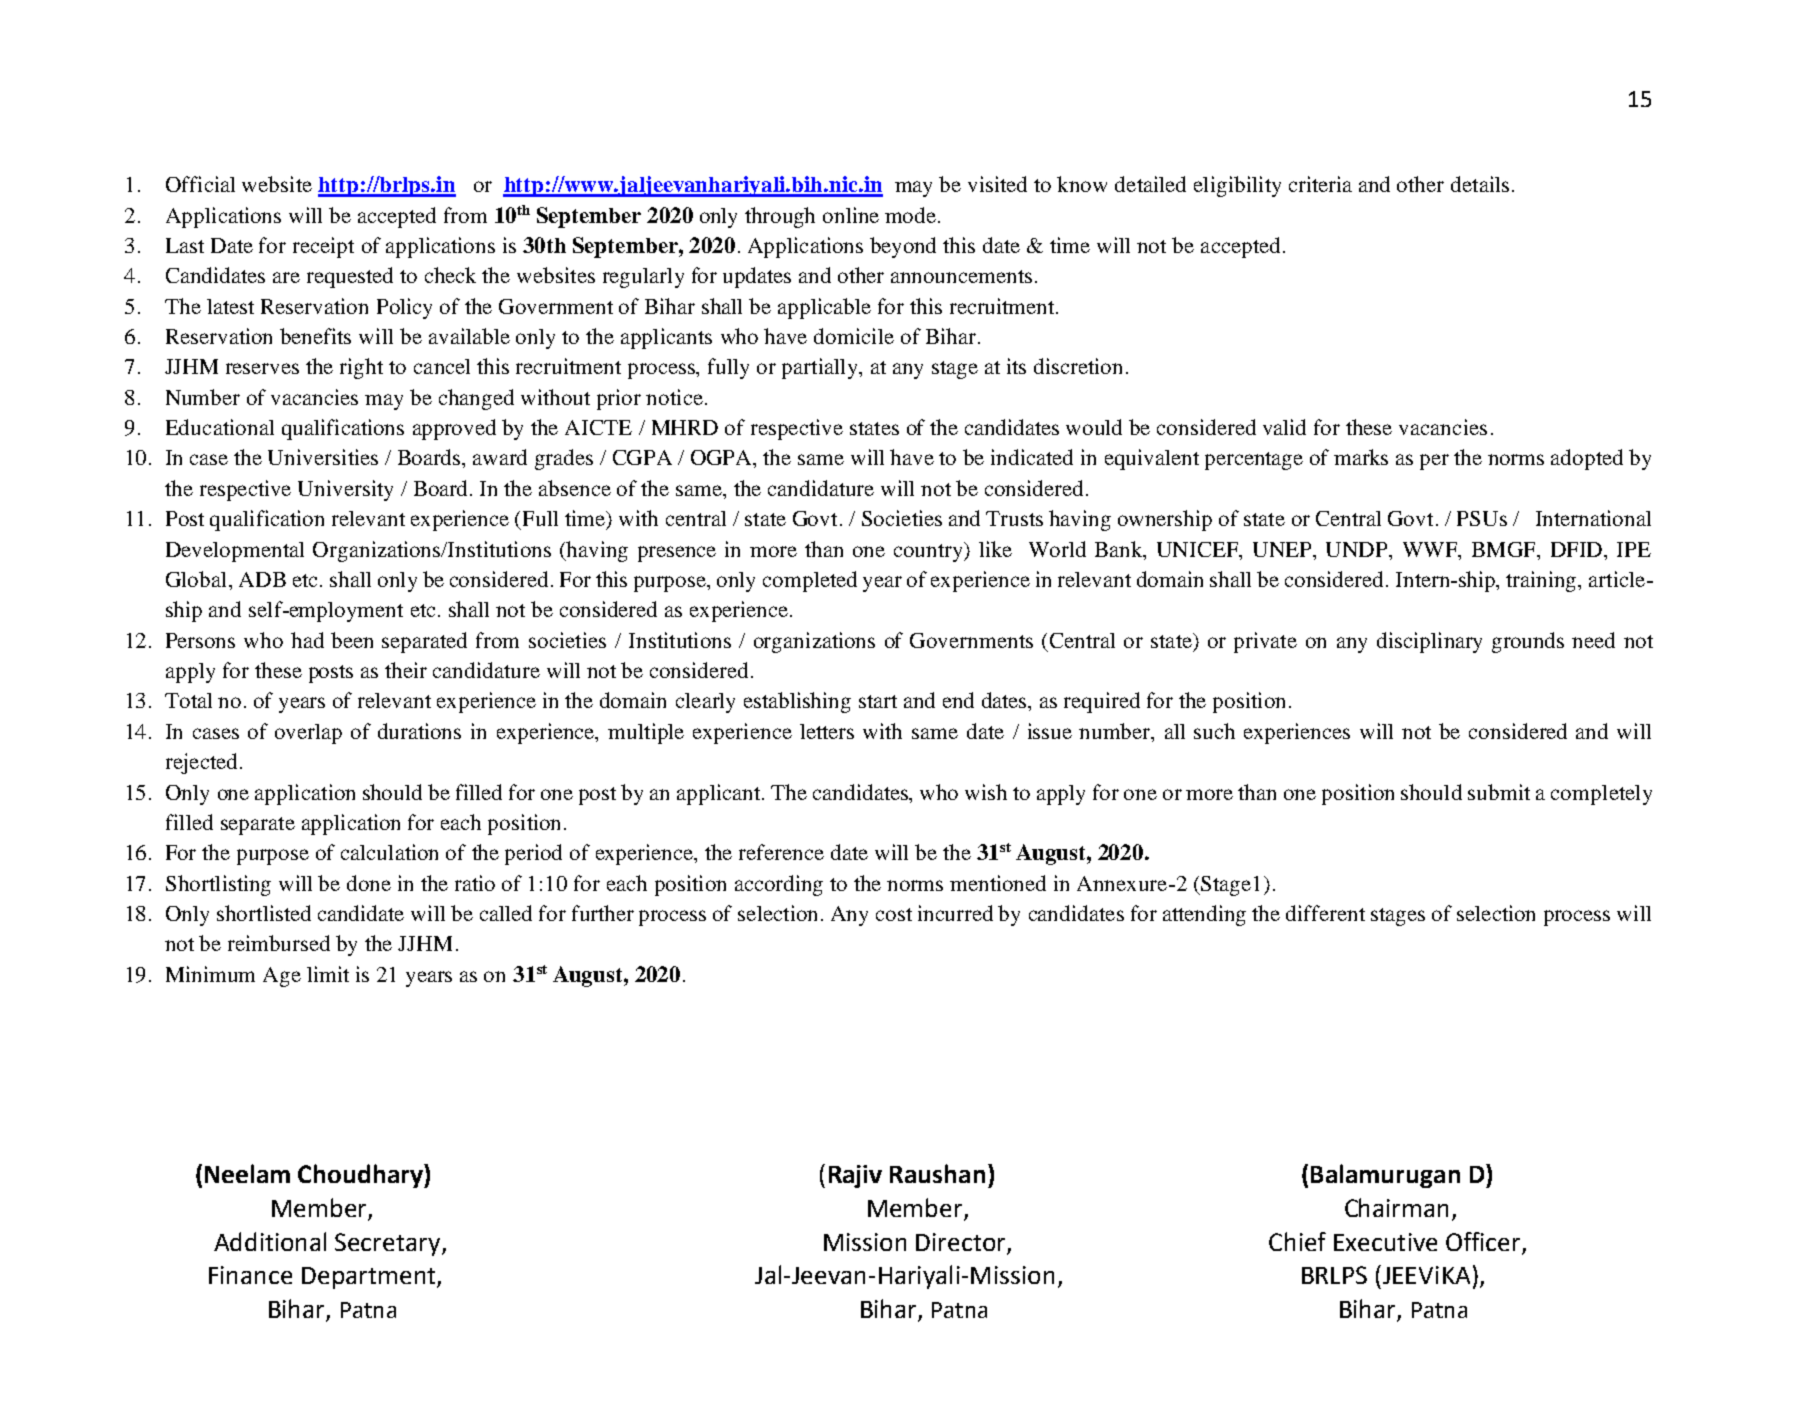  Describe the element at coordinates (262, 579) in the screenshot. I see `ADB` at that location.
